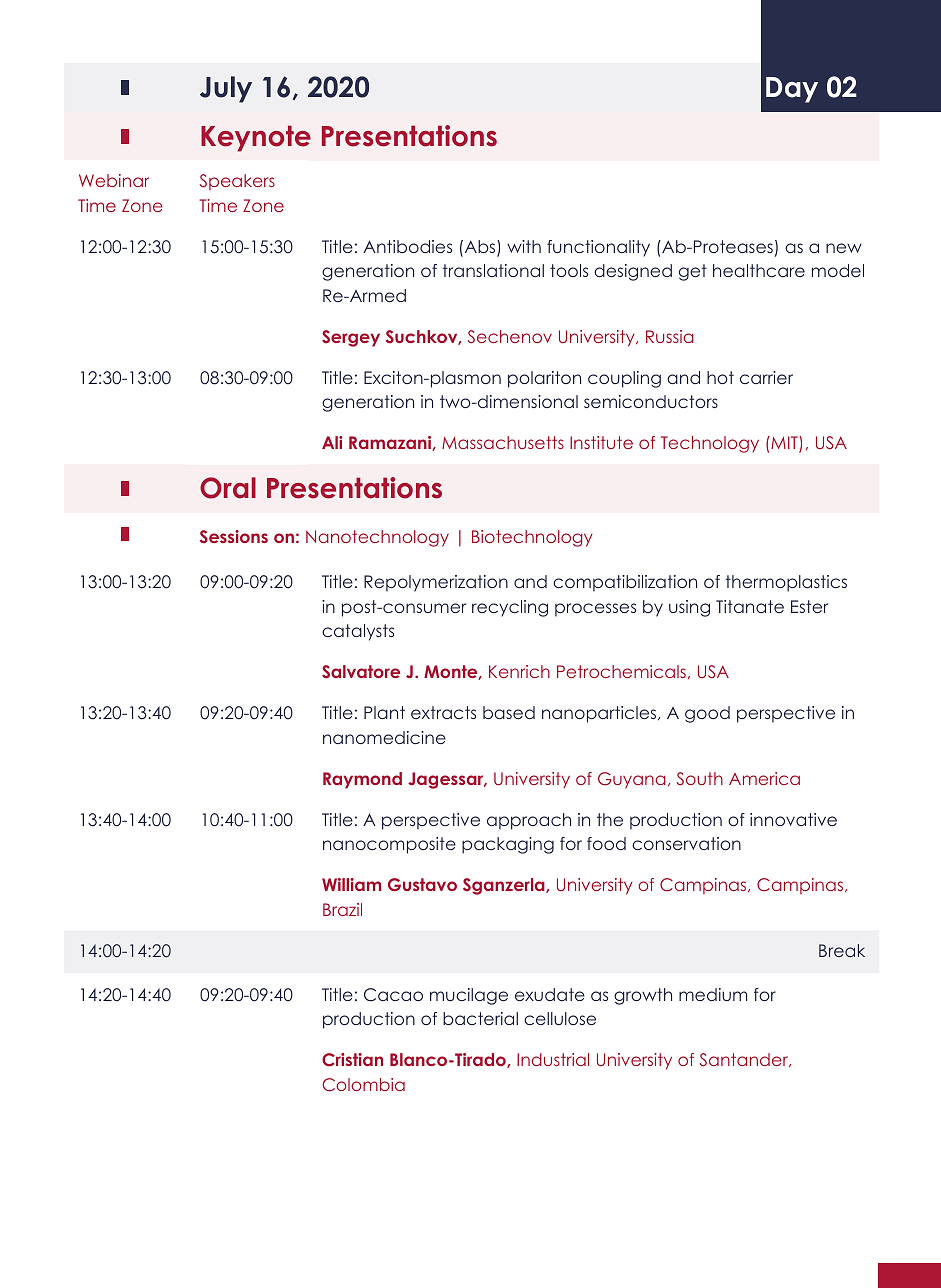 The height and width of the screenshot is (1288, 941). What do you see at coordinates (352, 1060) in the screenshot?
I see `Cristian` at bounding box center [352, 1060].
